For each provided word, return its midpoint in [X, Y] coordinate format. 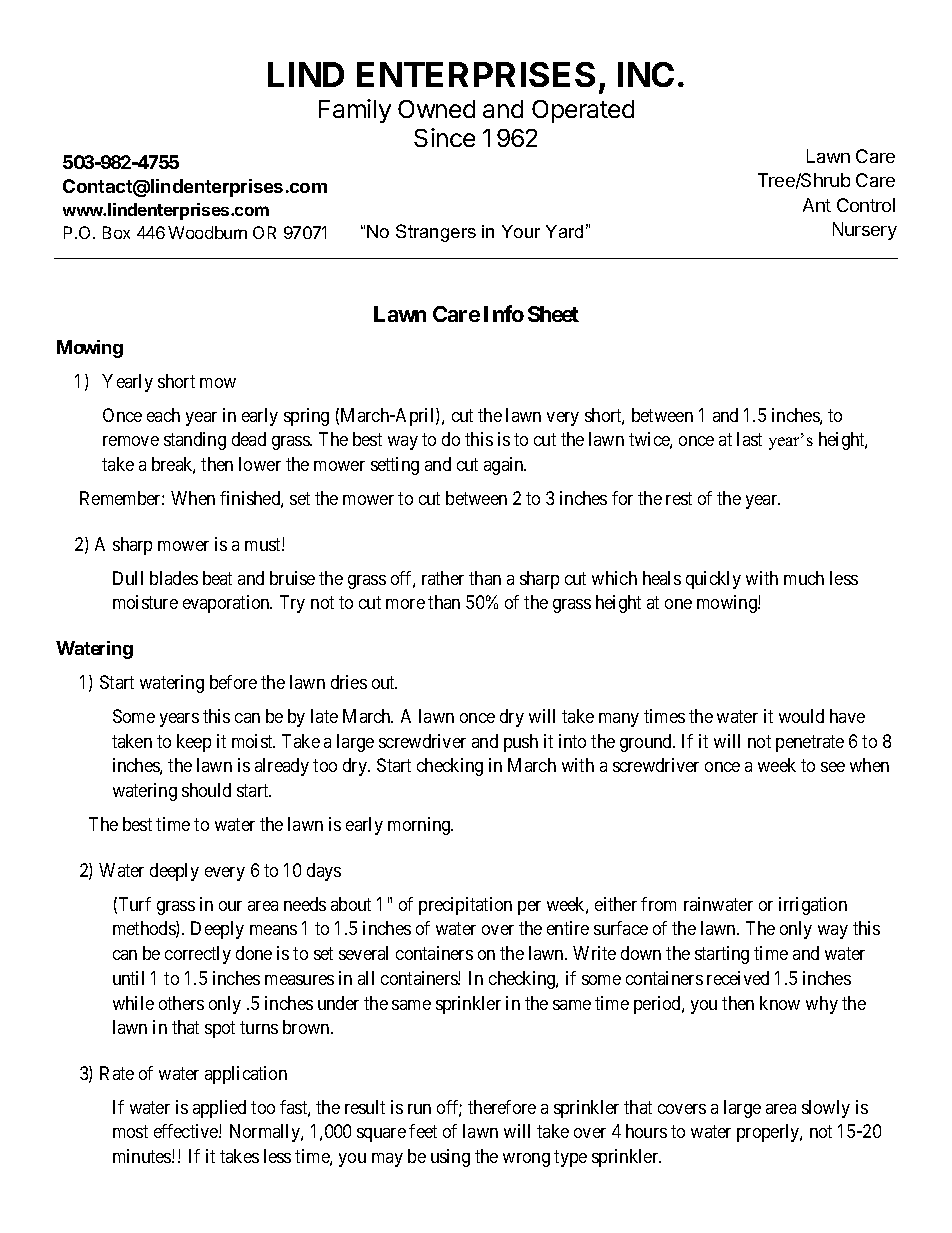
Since [444, 137]
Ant [817, 205]
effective [187, 1131]
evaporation [227, 604]
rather [443, 578]
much [804, 578]
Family [355, 111]
